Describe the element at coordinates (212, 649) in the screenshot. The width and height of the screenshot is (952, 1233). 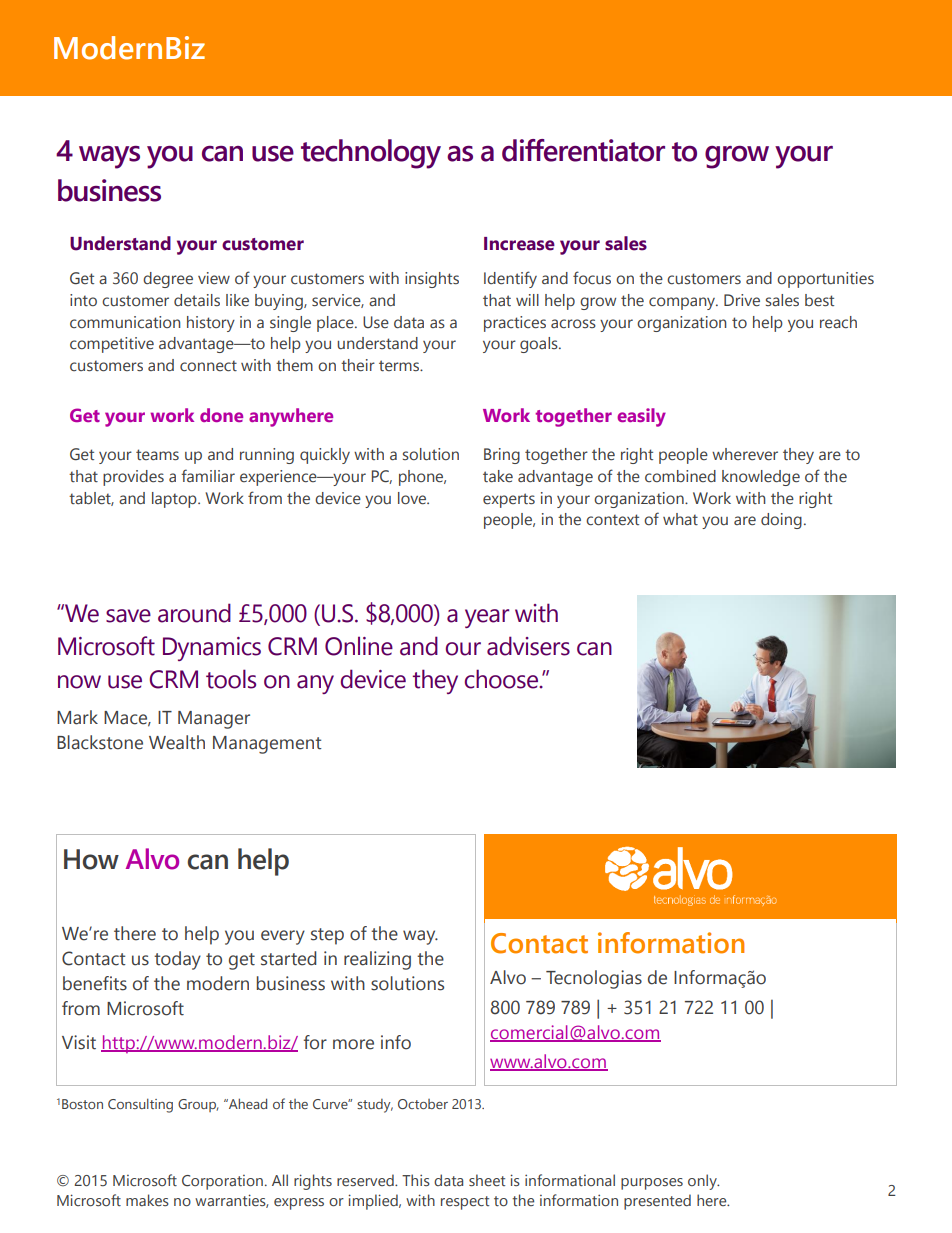
I see `Dynamics` at that location.
